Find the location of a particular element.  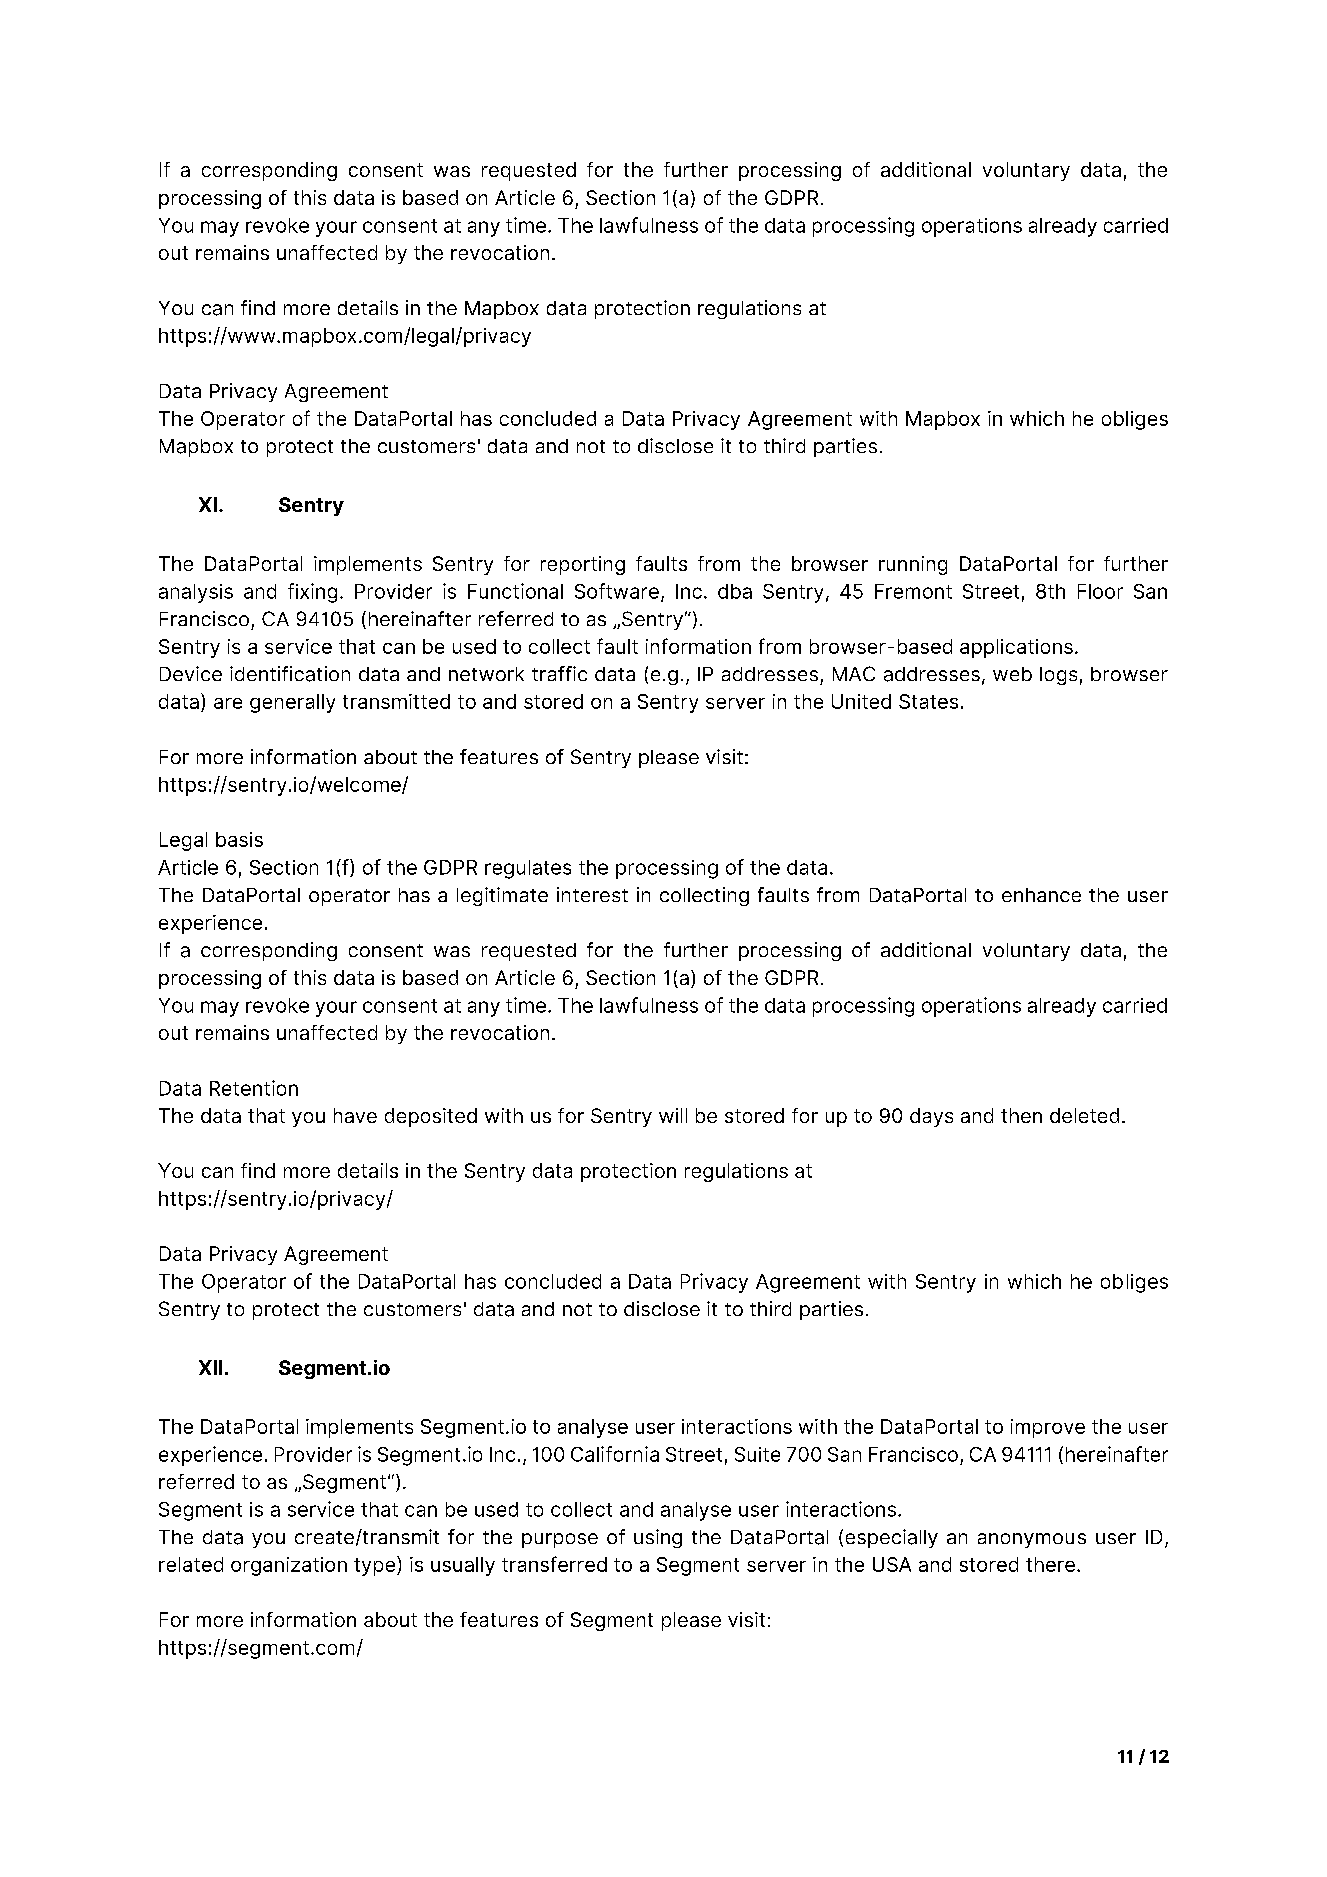

Software is located at coordinates (617, 591).
